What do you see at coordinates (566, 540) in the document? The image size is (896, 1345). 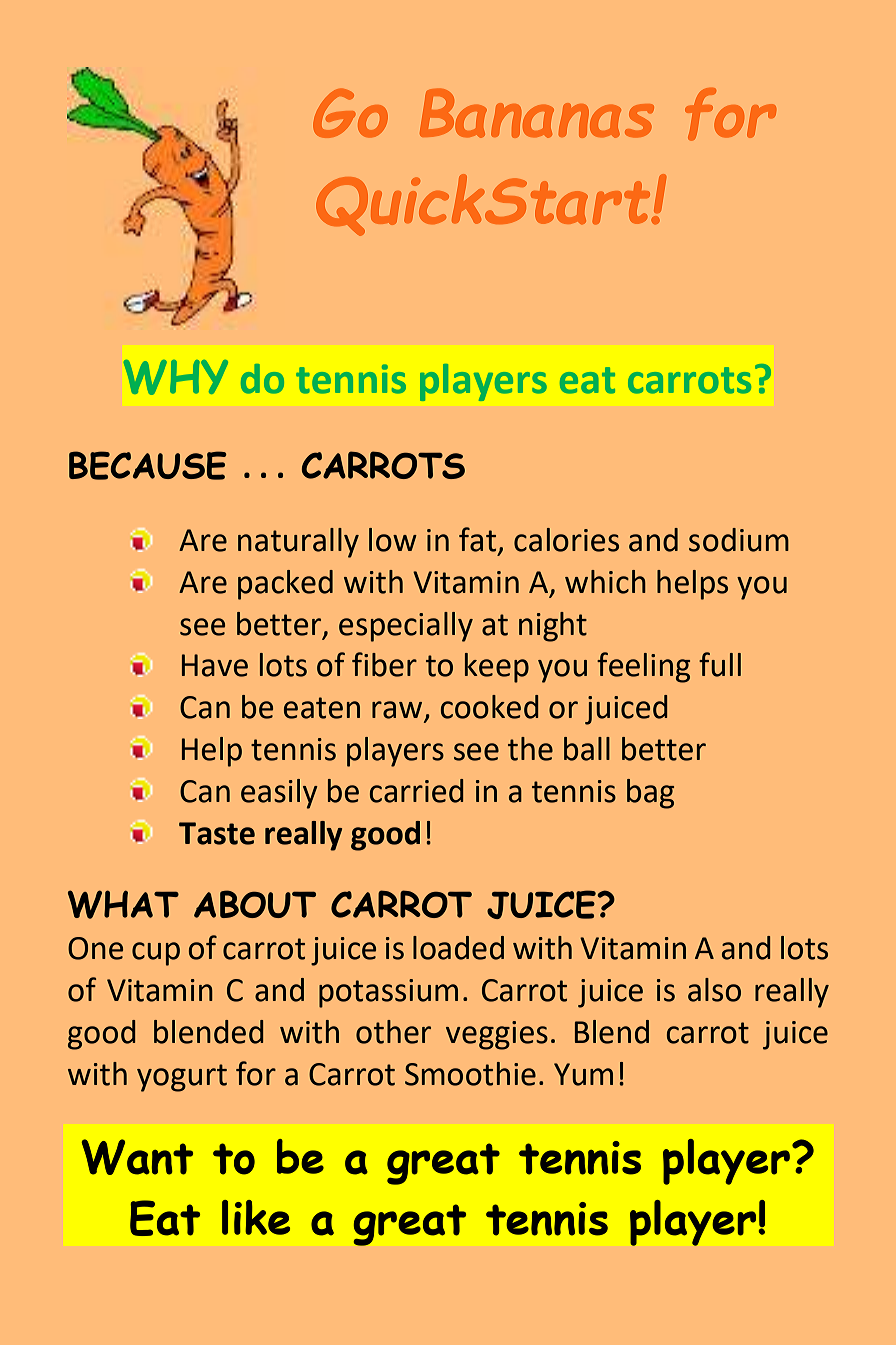 I see `calories` at bounding box center [566, 540].
